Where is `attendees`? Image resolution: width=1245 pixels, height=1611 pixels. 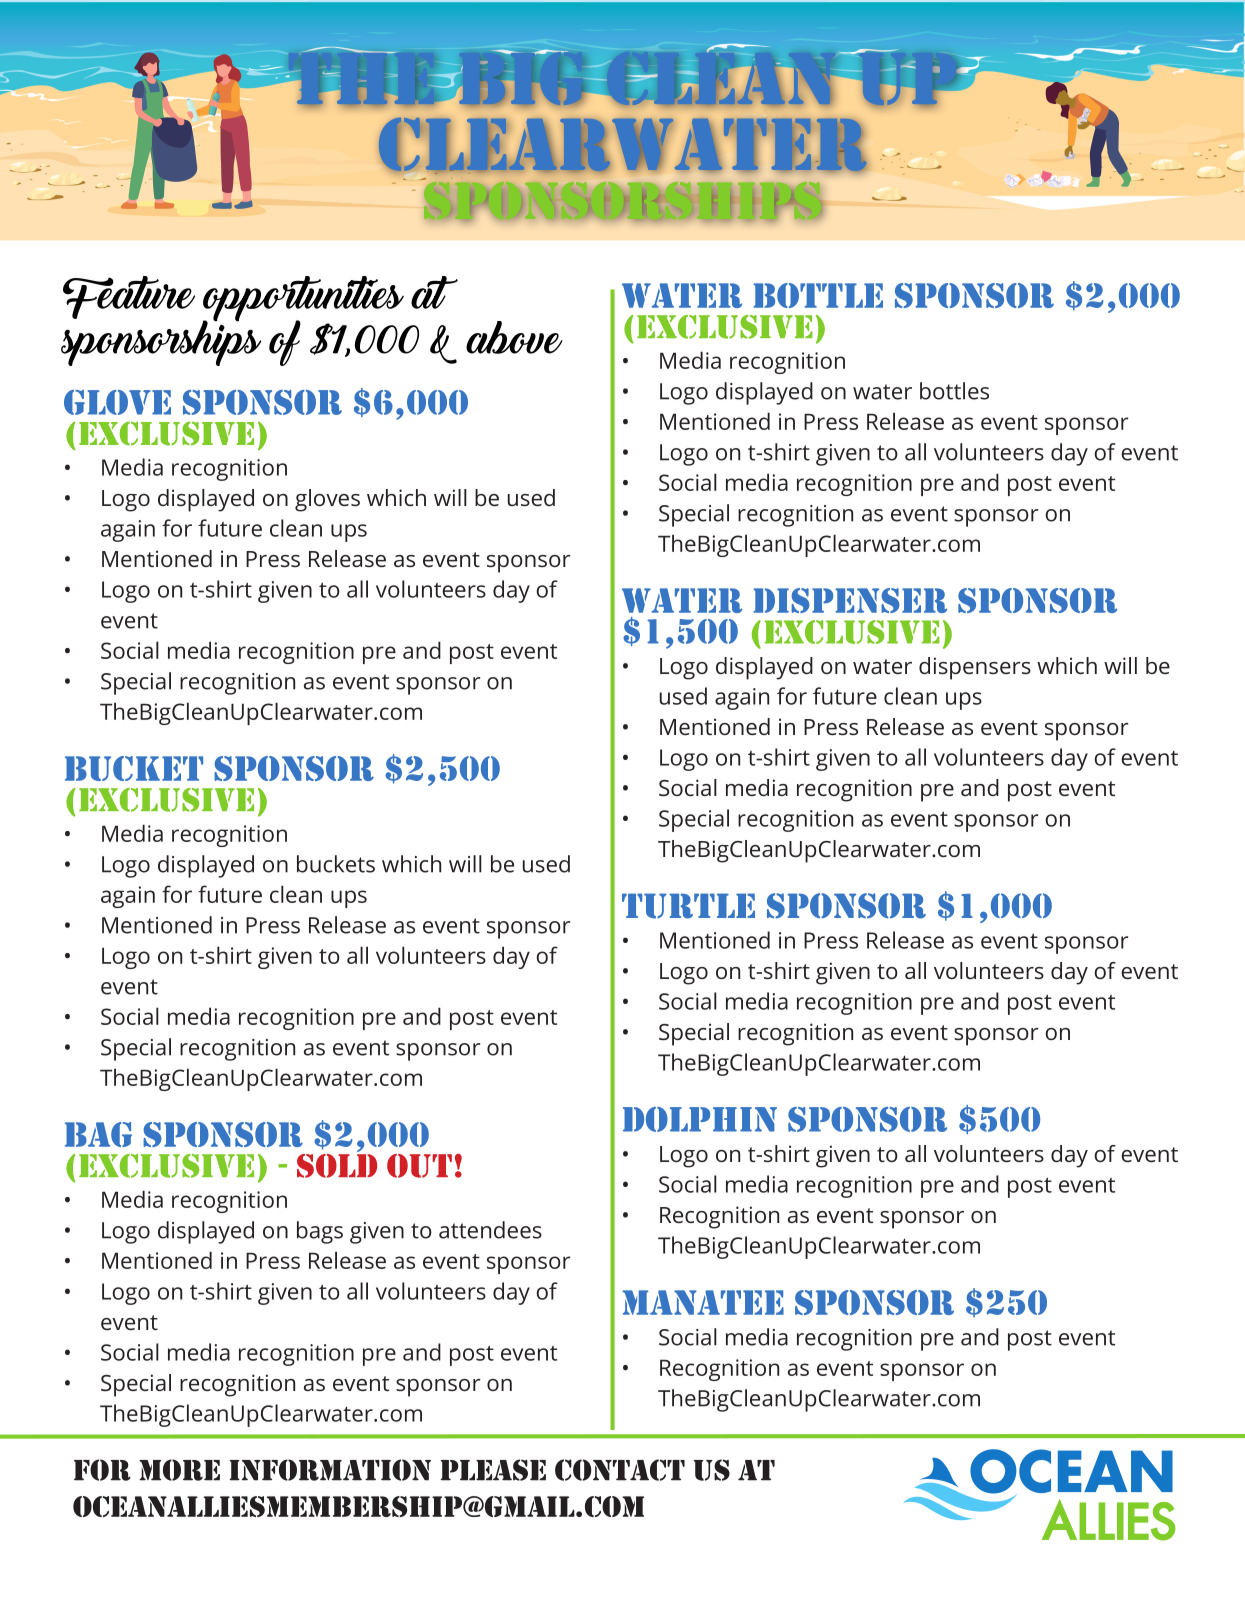 attendees is located at coordinates (490, 1230).
